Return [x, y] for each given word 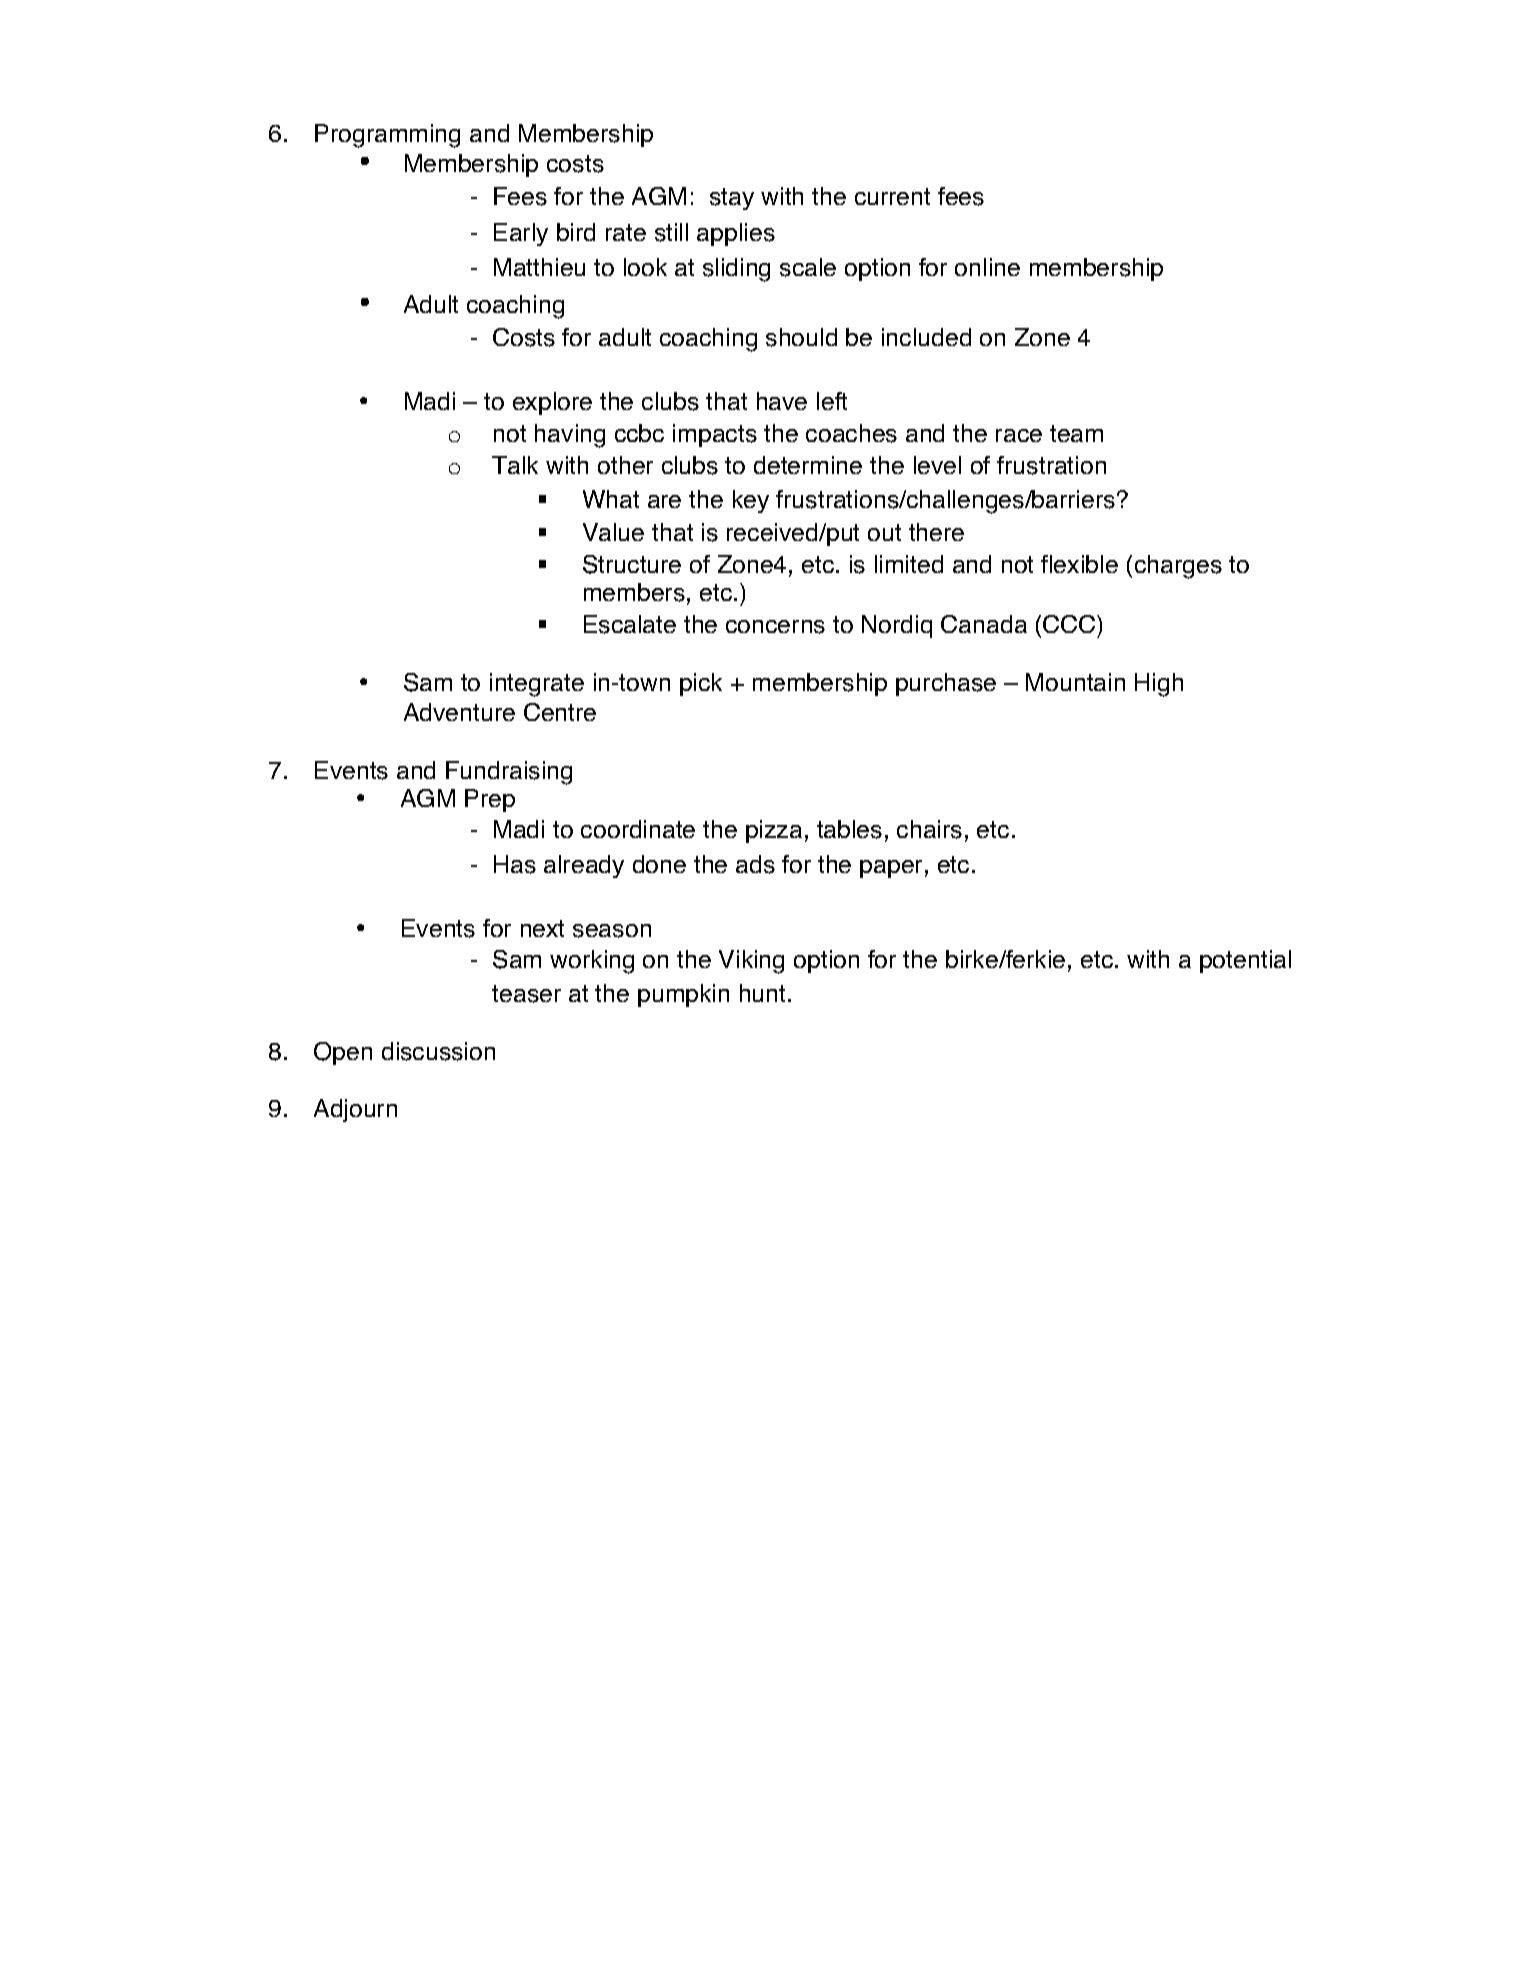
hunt [762, 993]
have [782, 401]
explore [552, 403]
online [987, 267]
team [1076, 433]
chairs [929, 829]
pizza [774, 831]
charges [1178, 567]
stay [732, 199]
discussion [438, 1051]
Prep [490, 800]
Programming [387, 136]
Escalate [630, 624]
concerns [775, 627]
